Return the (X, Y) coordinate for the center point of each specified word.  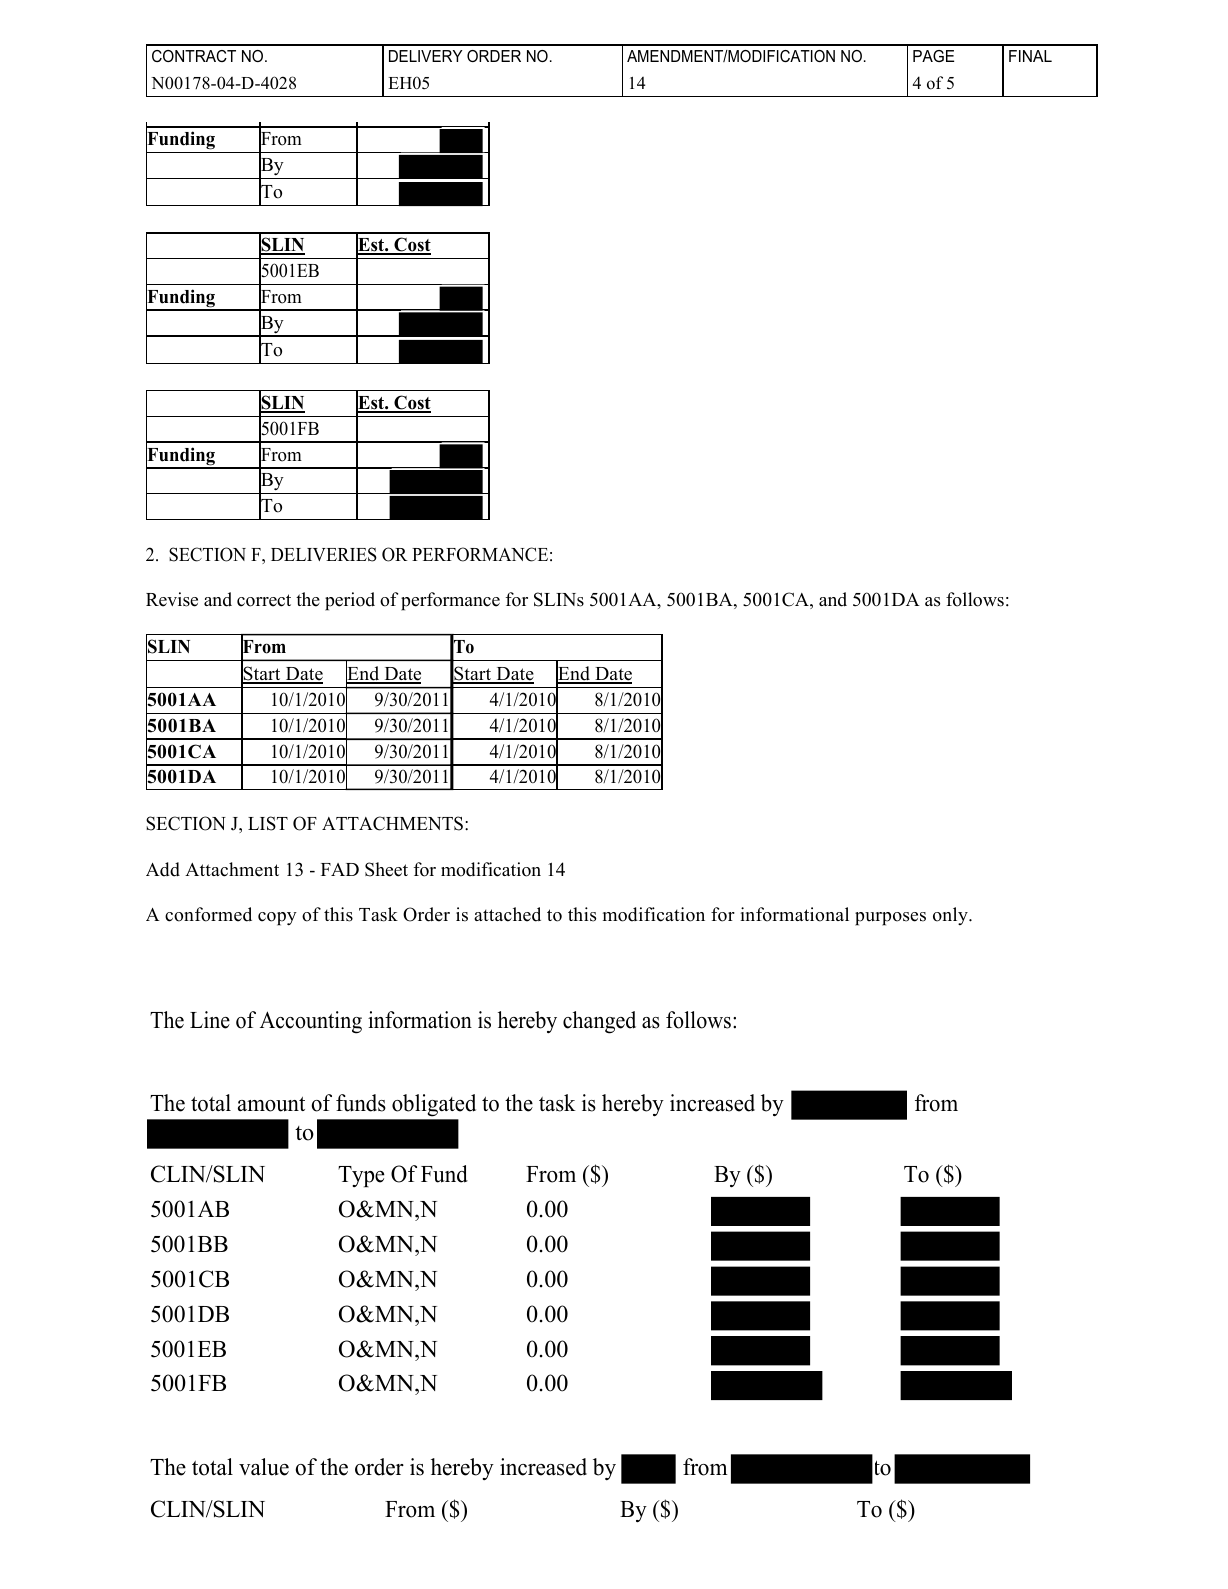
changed (599, 1022)
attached (507, 914)
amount (271, 1104)
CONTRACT (194, 56)
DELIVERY (425, 56)
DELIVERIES (324, 554)
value (264, 1467)
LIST (268, 823)
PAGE (933, 56)
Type (361, 1176)
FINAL (1030, 56)
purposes (890, 919)
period (350, 601)
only (951, 916)
